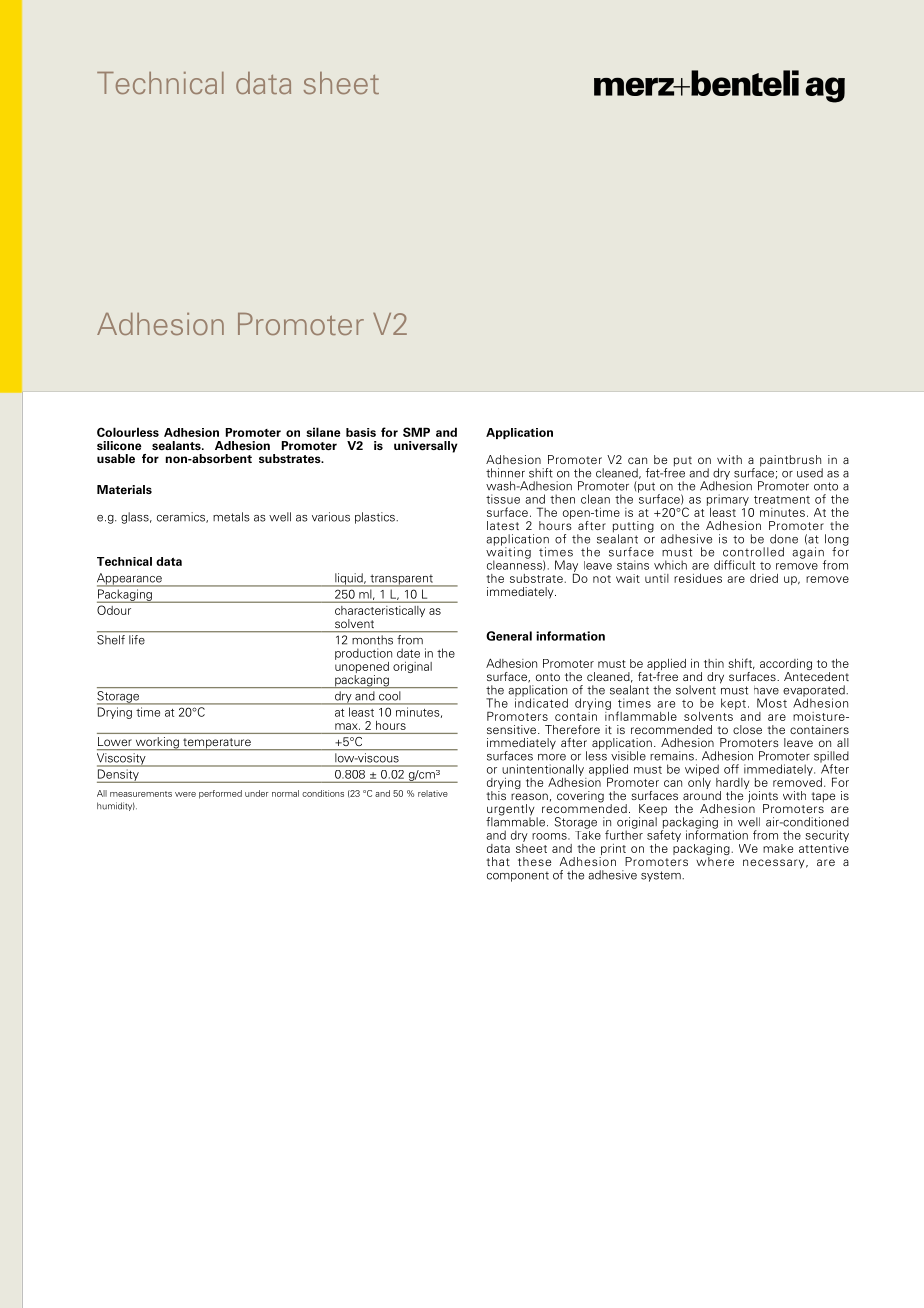  What do you see at coordinates (137, 640) in the page?
I see `life` at bounding box center [137, 640].
